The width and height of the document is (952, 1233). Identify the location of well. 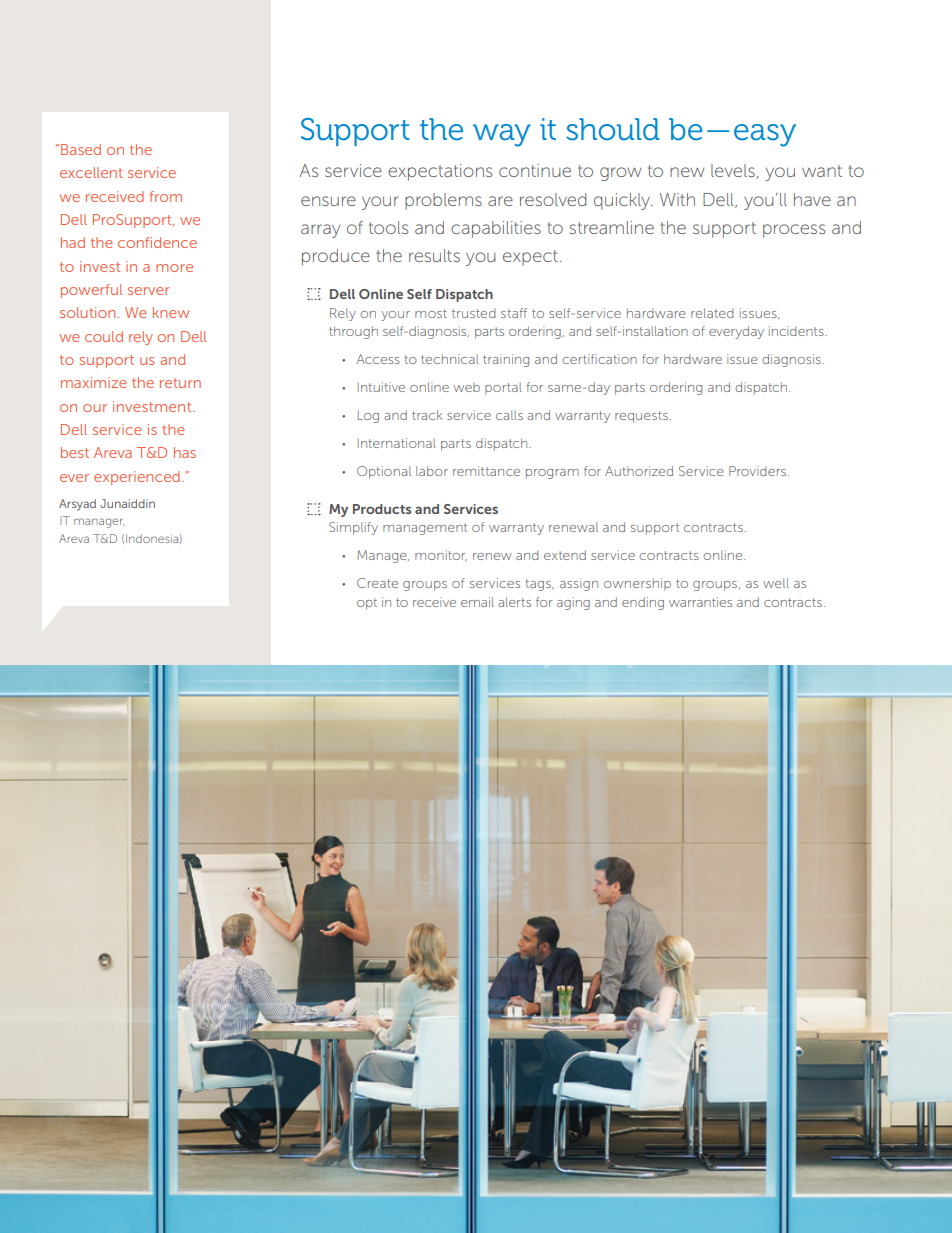
(776, 583).
